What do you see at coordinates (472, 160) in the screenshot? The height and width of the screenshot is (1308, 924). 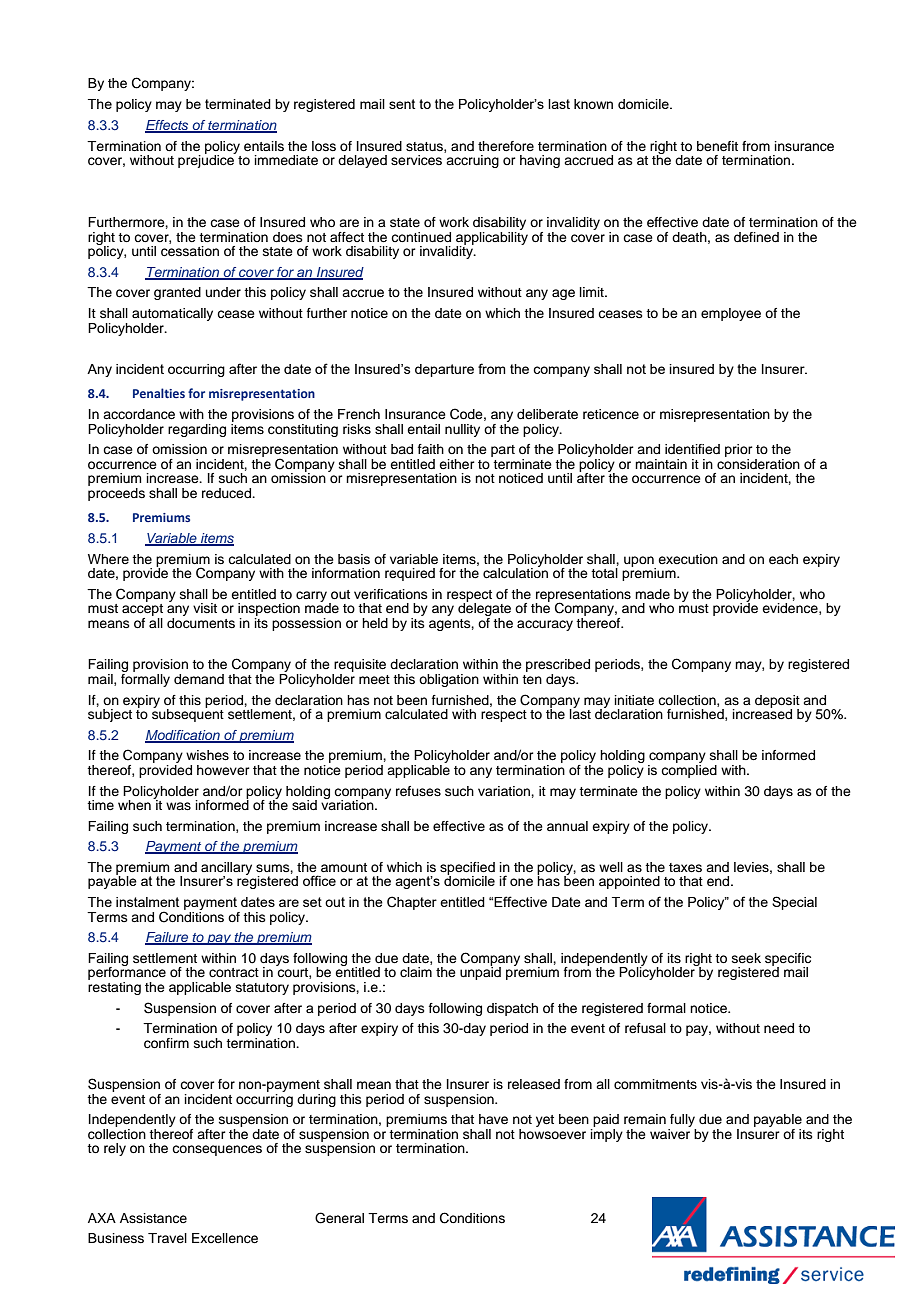 I see `accruing` at bounding box center [472, 160].
